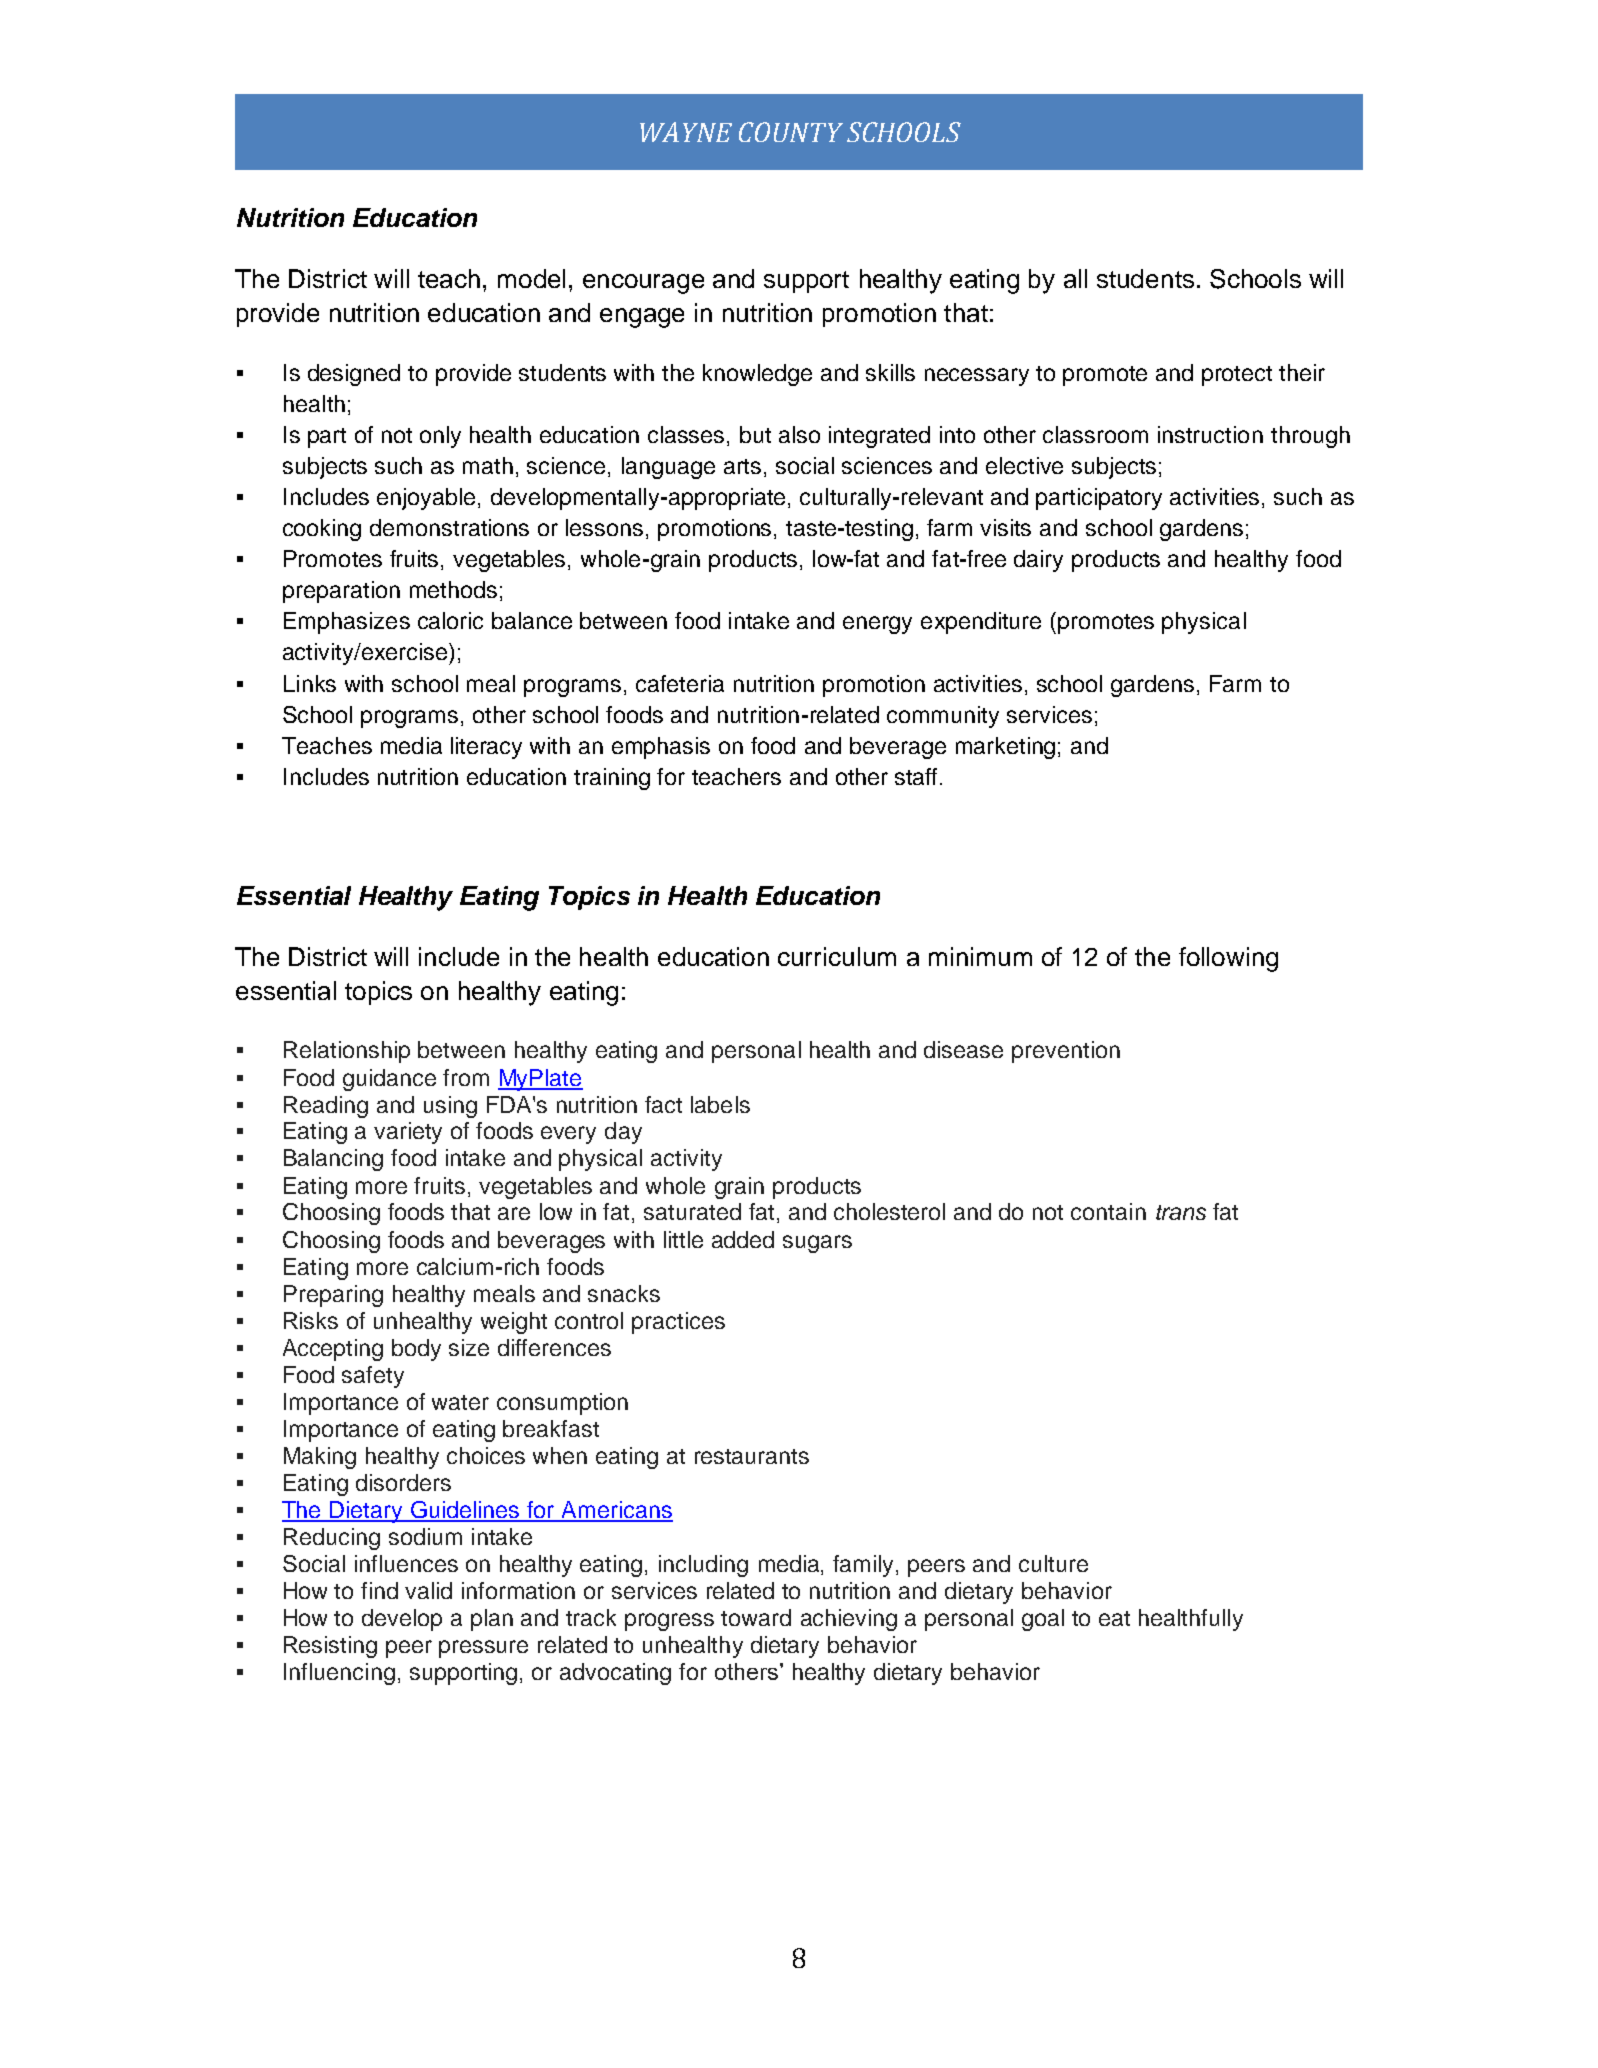  What do you see at coordinates (428, 1590) in the screenshot?
I see `valid` at bounding box center [428, 1590].
